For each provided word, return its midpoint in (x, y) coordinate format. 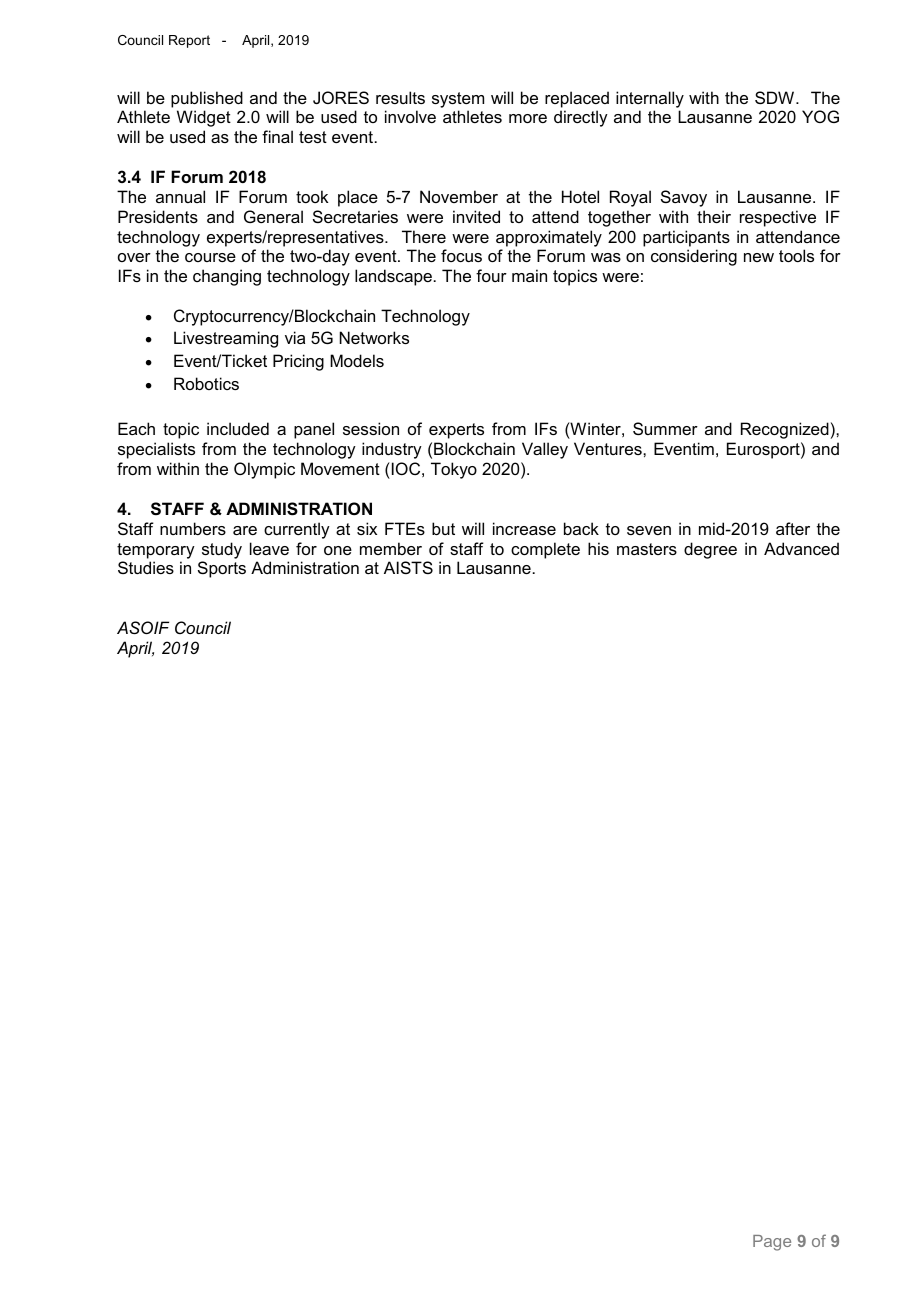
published (207, 99)
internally (650, 99)
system (458, 100)
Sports (222, 569)
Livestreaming (226, 339)
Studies (146, 567)
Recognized (785, 430)
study (222, 550)
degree (710, 550)
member (391, 548)
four (491, 275)
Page (772, 1243)
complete (545, 550)
